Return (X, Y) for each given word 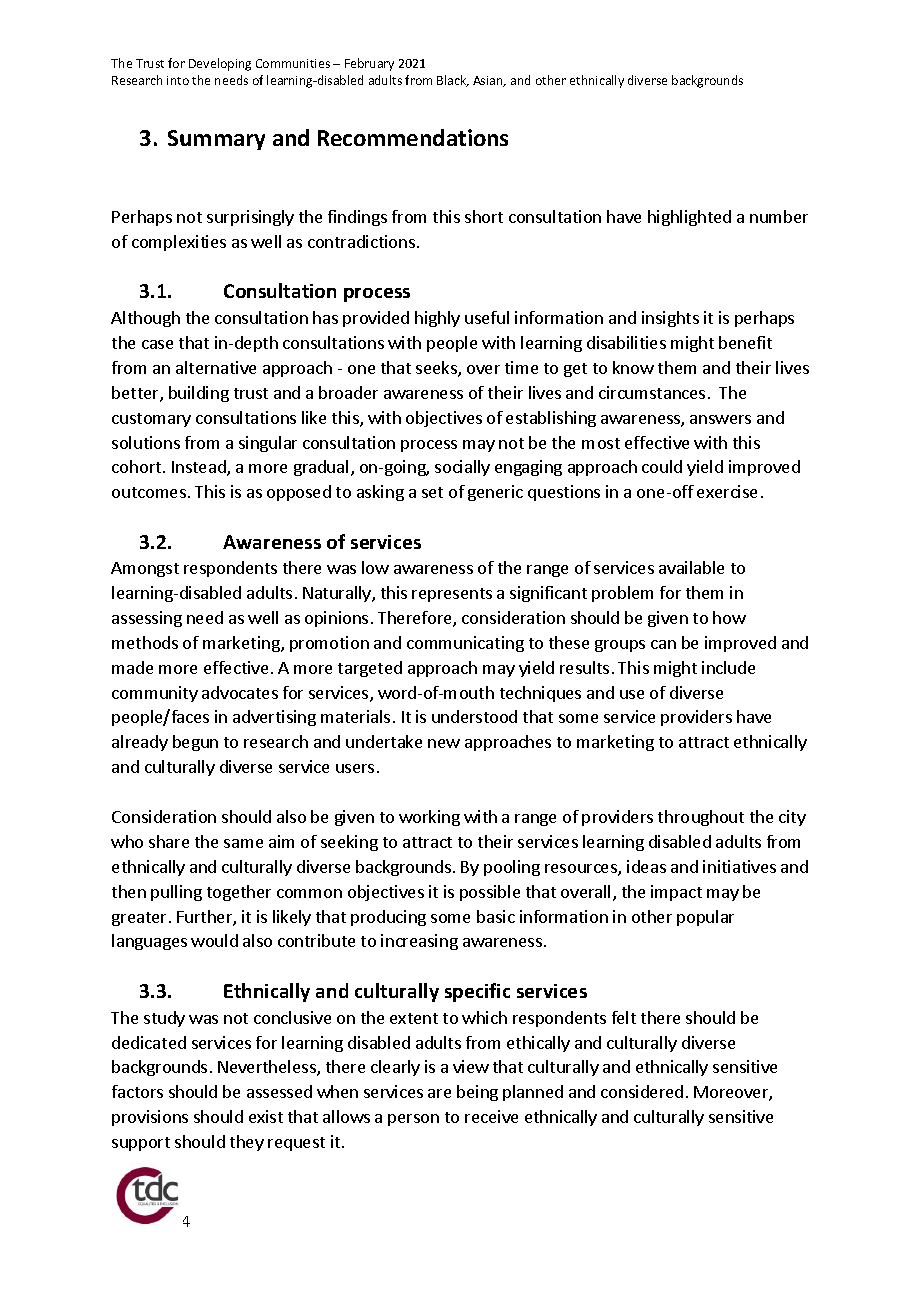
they (247, 1143)
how (729, 617)
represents (452, 595)
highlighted (689, 218)
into (178, 80)
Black (453, 81)
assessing (147, 619)
